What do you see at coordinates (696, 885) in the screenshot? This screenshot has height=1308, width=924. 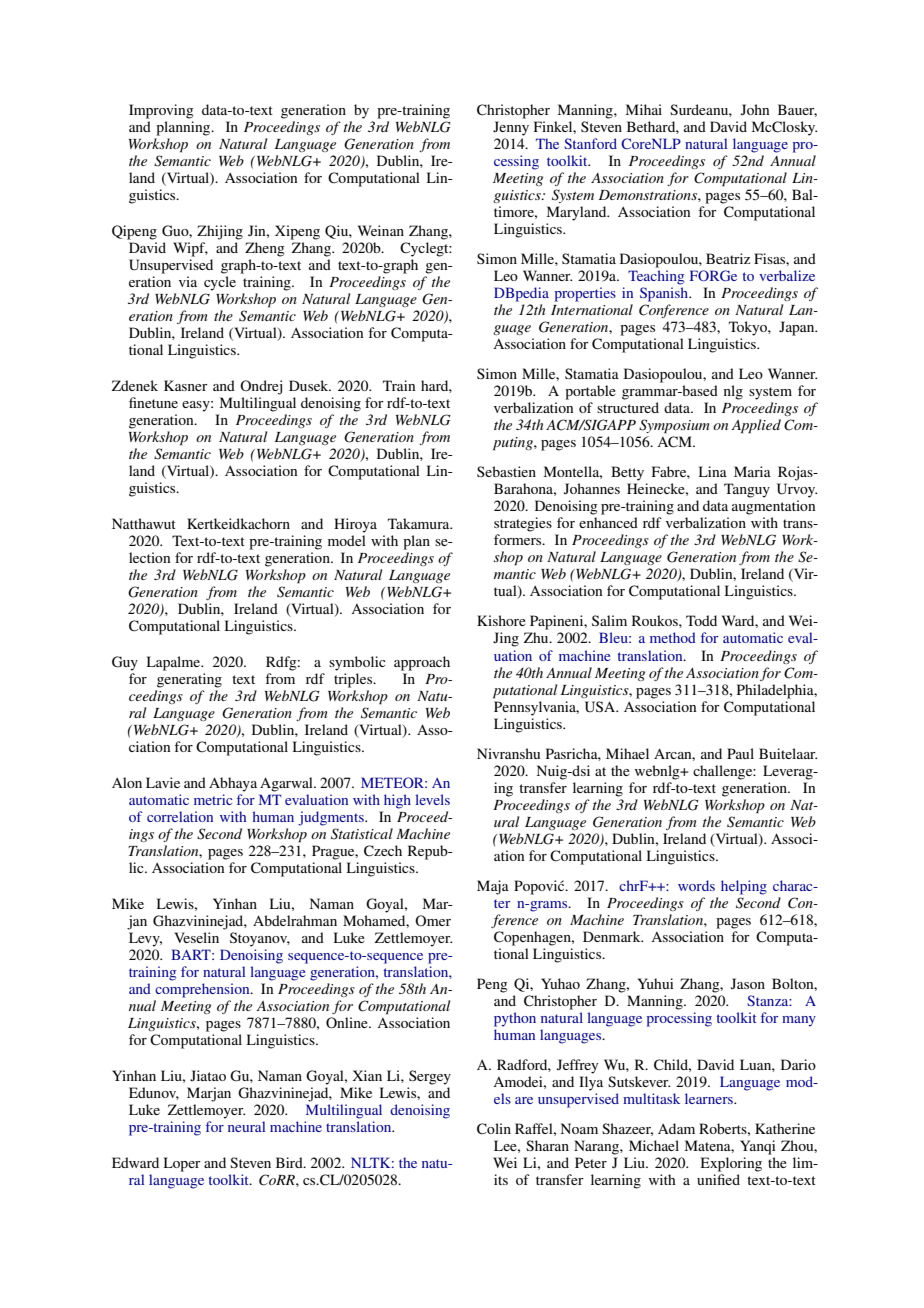 I see `words` at bounding box center [696, 885].
